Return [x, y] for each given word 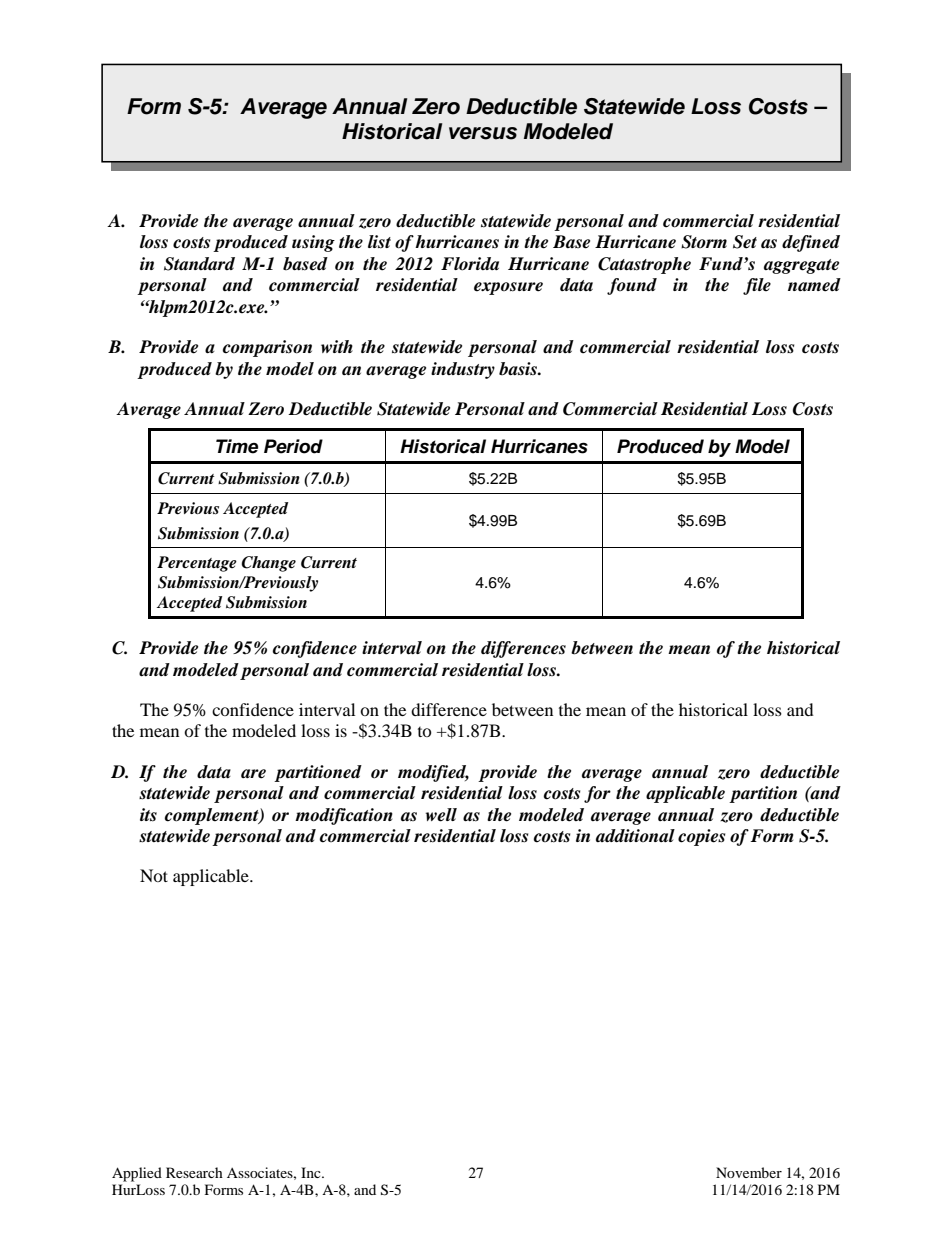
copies [701, 837]
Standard [199, 264]
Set [745, 242]
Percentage [197, 564]
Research [194, 1172]
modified [433, 773]
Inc [312, 1172]
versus [483, 133]
